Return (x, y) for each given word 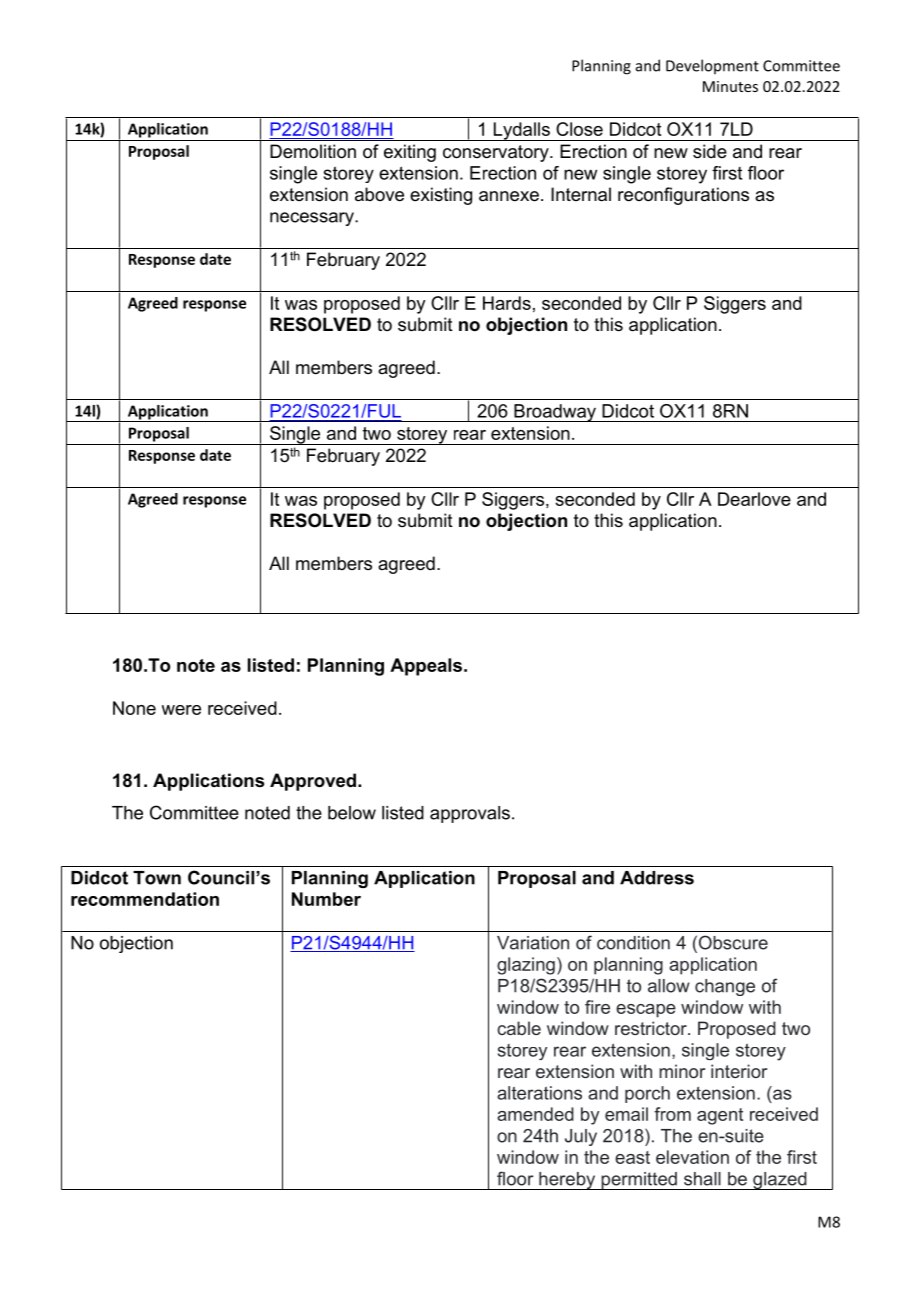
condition (633, 943)
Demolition (313, 151)
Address (657, 878)
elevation (692, 1157)
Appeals (426, 667)
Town (157, 878)
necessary (313, 219)
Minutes (730, 86)
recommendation (145, 899)
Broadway (555, 413)
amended (535, 1114)
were (181, 710)
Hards (507, 303)
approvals (470, 814)
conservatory (497, 153)
